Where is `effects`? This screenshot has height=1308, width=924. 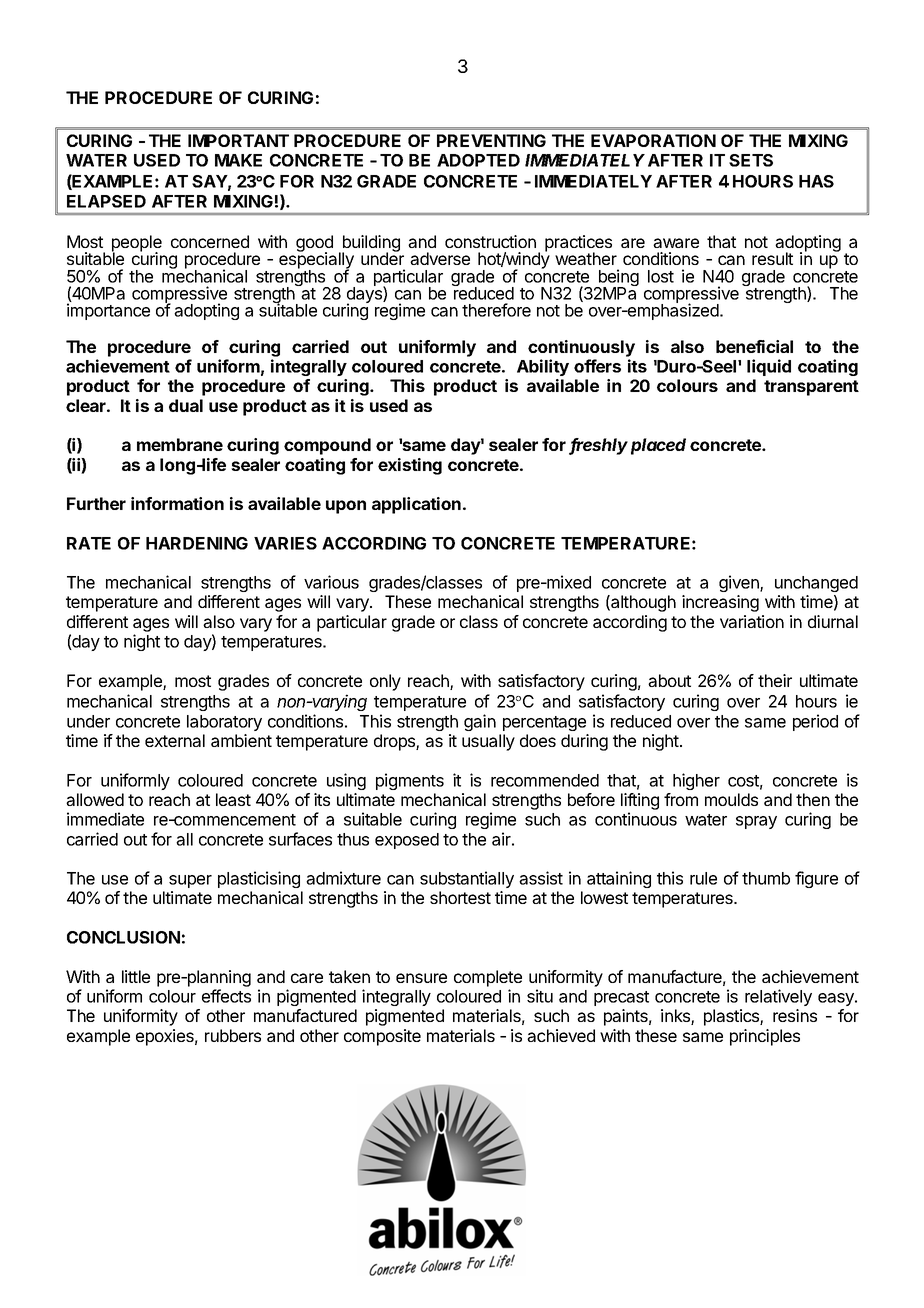
effects is located at coordinates (226, 996).
